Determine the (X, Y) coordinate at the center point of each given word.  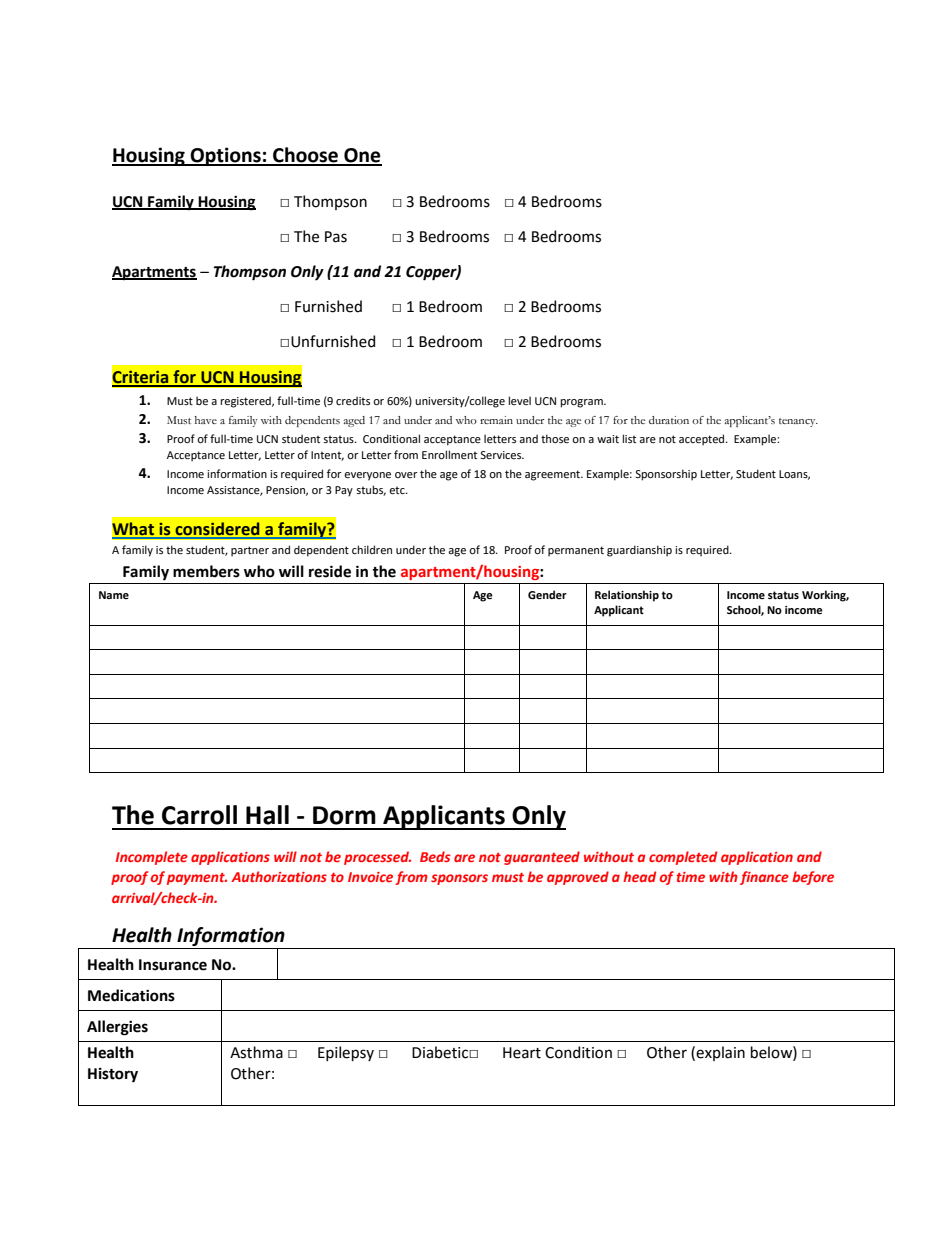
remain (496, 420)
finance (764, 878)
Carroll (199, 815)
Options (226, 156)
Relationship (627, 596)
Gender (547, 595)
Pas (336, 237)
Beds (435, 856)
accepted (703, 440)
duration (669, 420)
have (205, 420)
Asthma (256, 1052)
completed (683, 858)
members (206, 571)
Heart (522, 1053)
